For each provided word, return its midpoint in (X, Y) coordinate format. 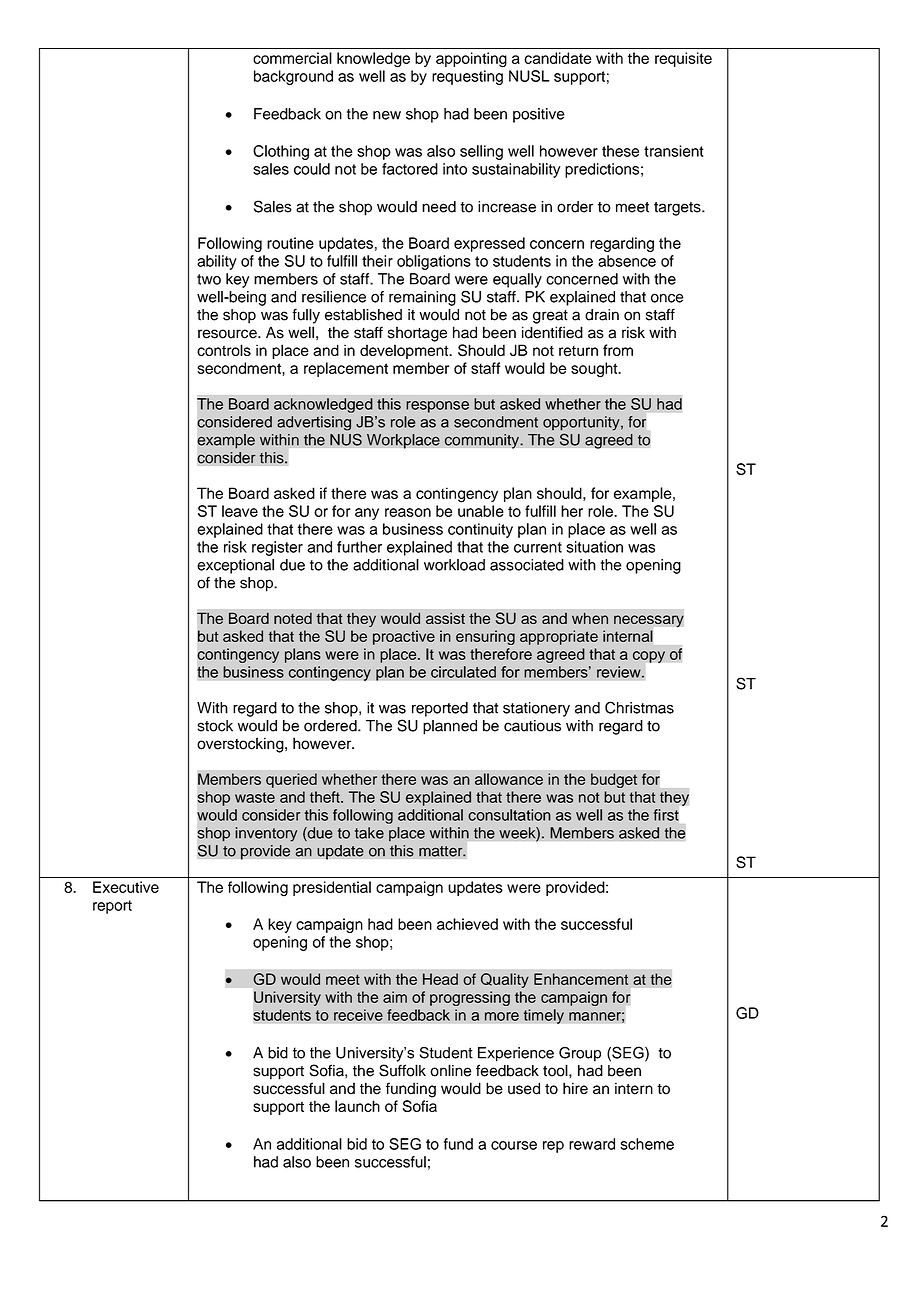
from (618, 350)
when (590, 618)
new (387, 115)
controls (224, 350)
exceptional (235, 566)
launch (357, 1106)
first (666, 815)
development (405, 351)
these (620, 151)
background (293, 77)
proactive (404, 637)
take (369, 833)
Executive (126, 887)
